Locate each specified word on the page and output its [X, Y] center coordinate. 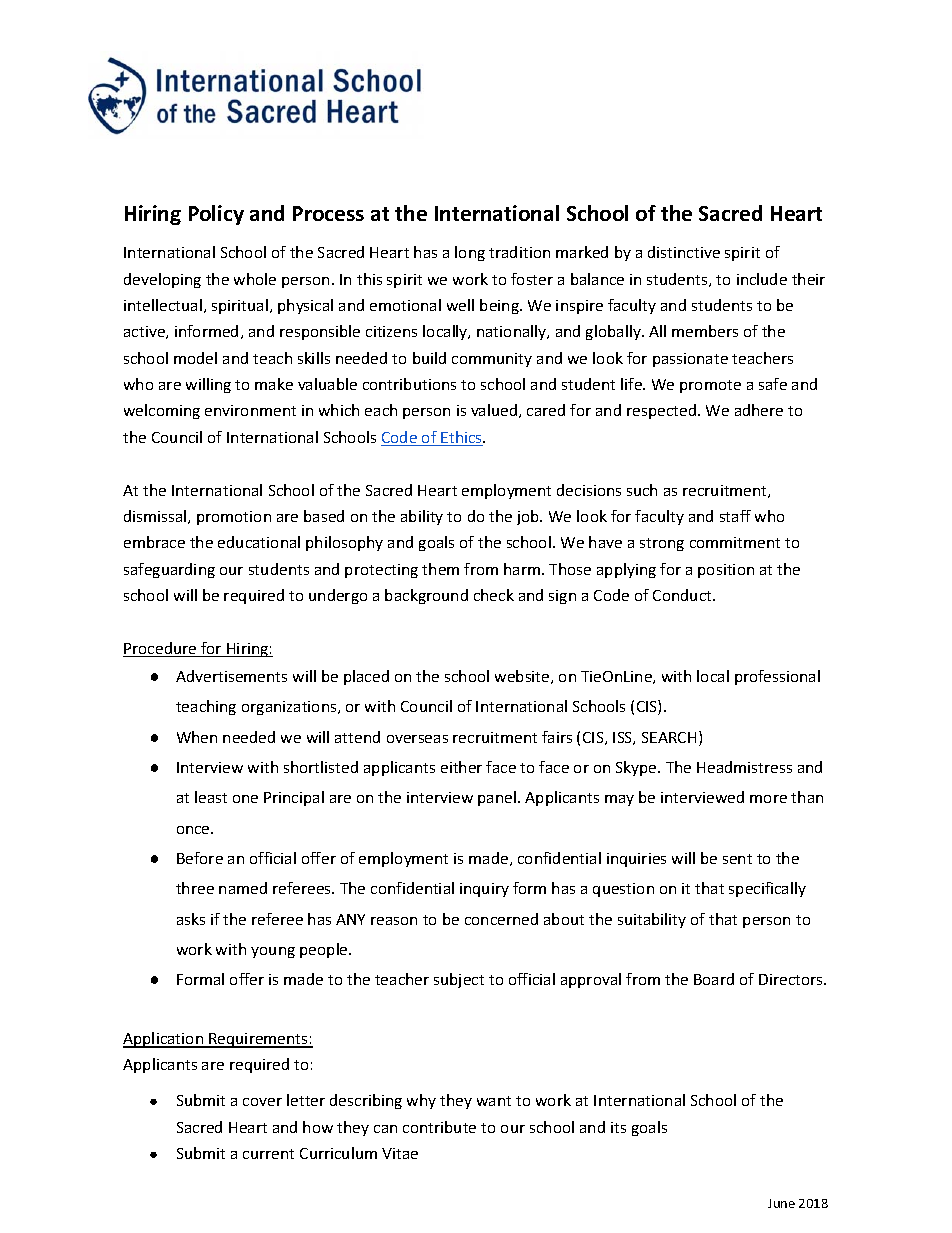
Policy [216, 215]
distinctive [684, 252]
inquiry [484, 890]
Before [200, 858]
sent [737, 859]
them [440, 569]
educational [259, 542]
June [781, 1203]
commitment [735, 542]
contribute [439, 1127]
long [470, 253]
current [268, 1154]
